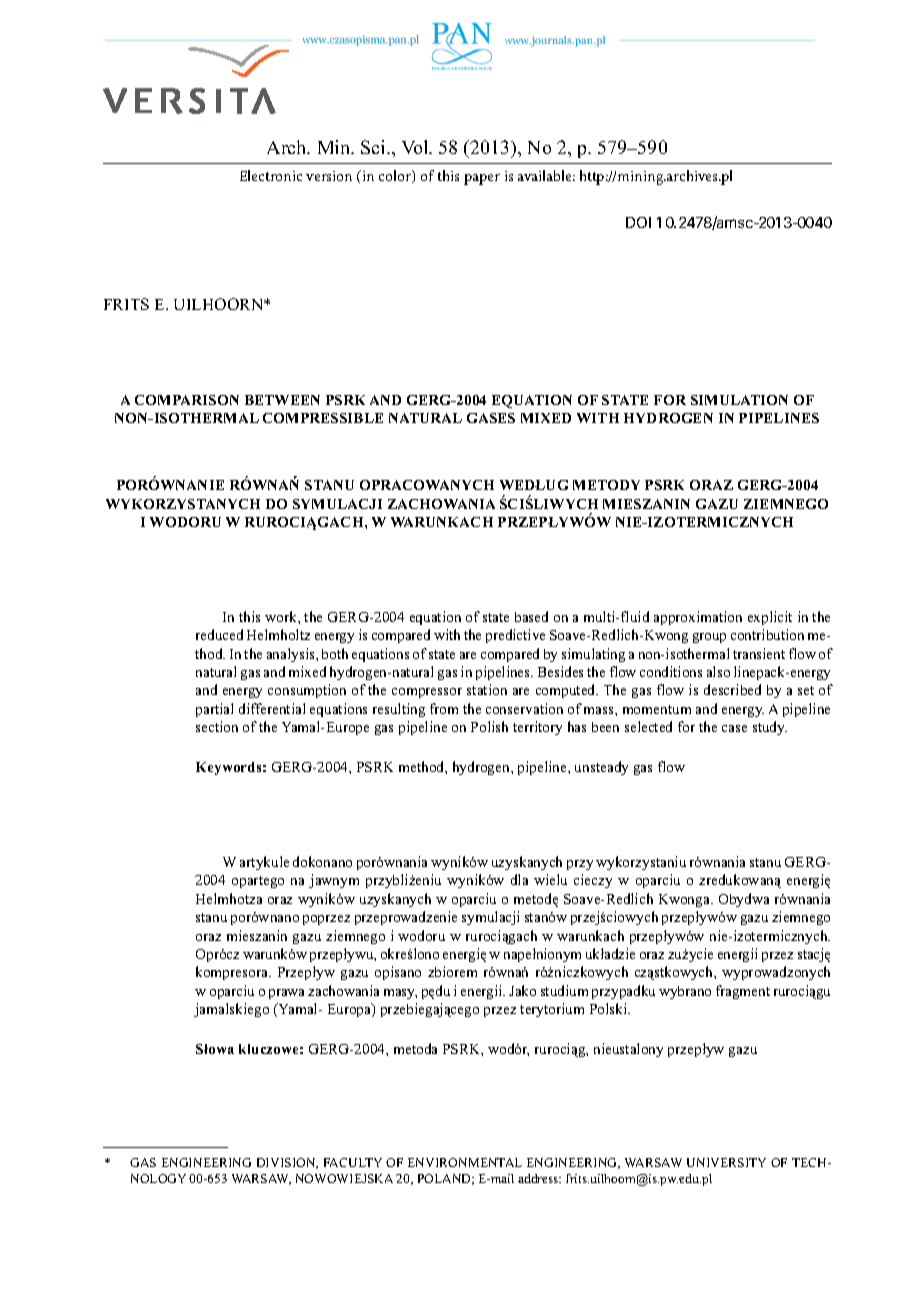 The image size is (924, 1305). What do you see at coordinates (465, 1162) in the document?
I see `ENVIRONMENTAL` at bounding box center [465, 1162].
